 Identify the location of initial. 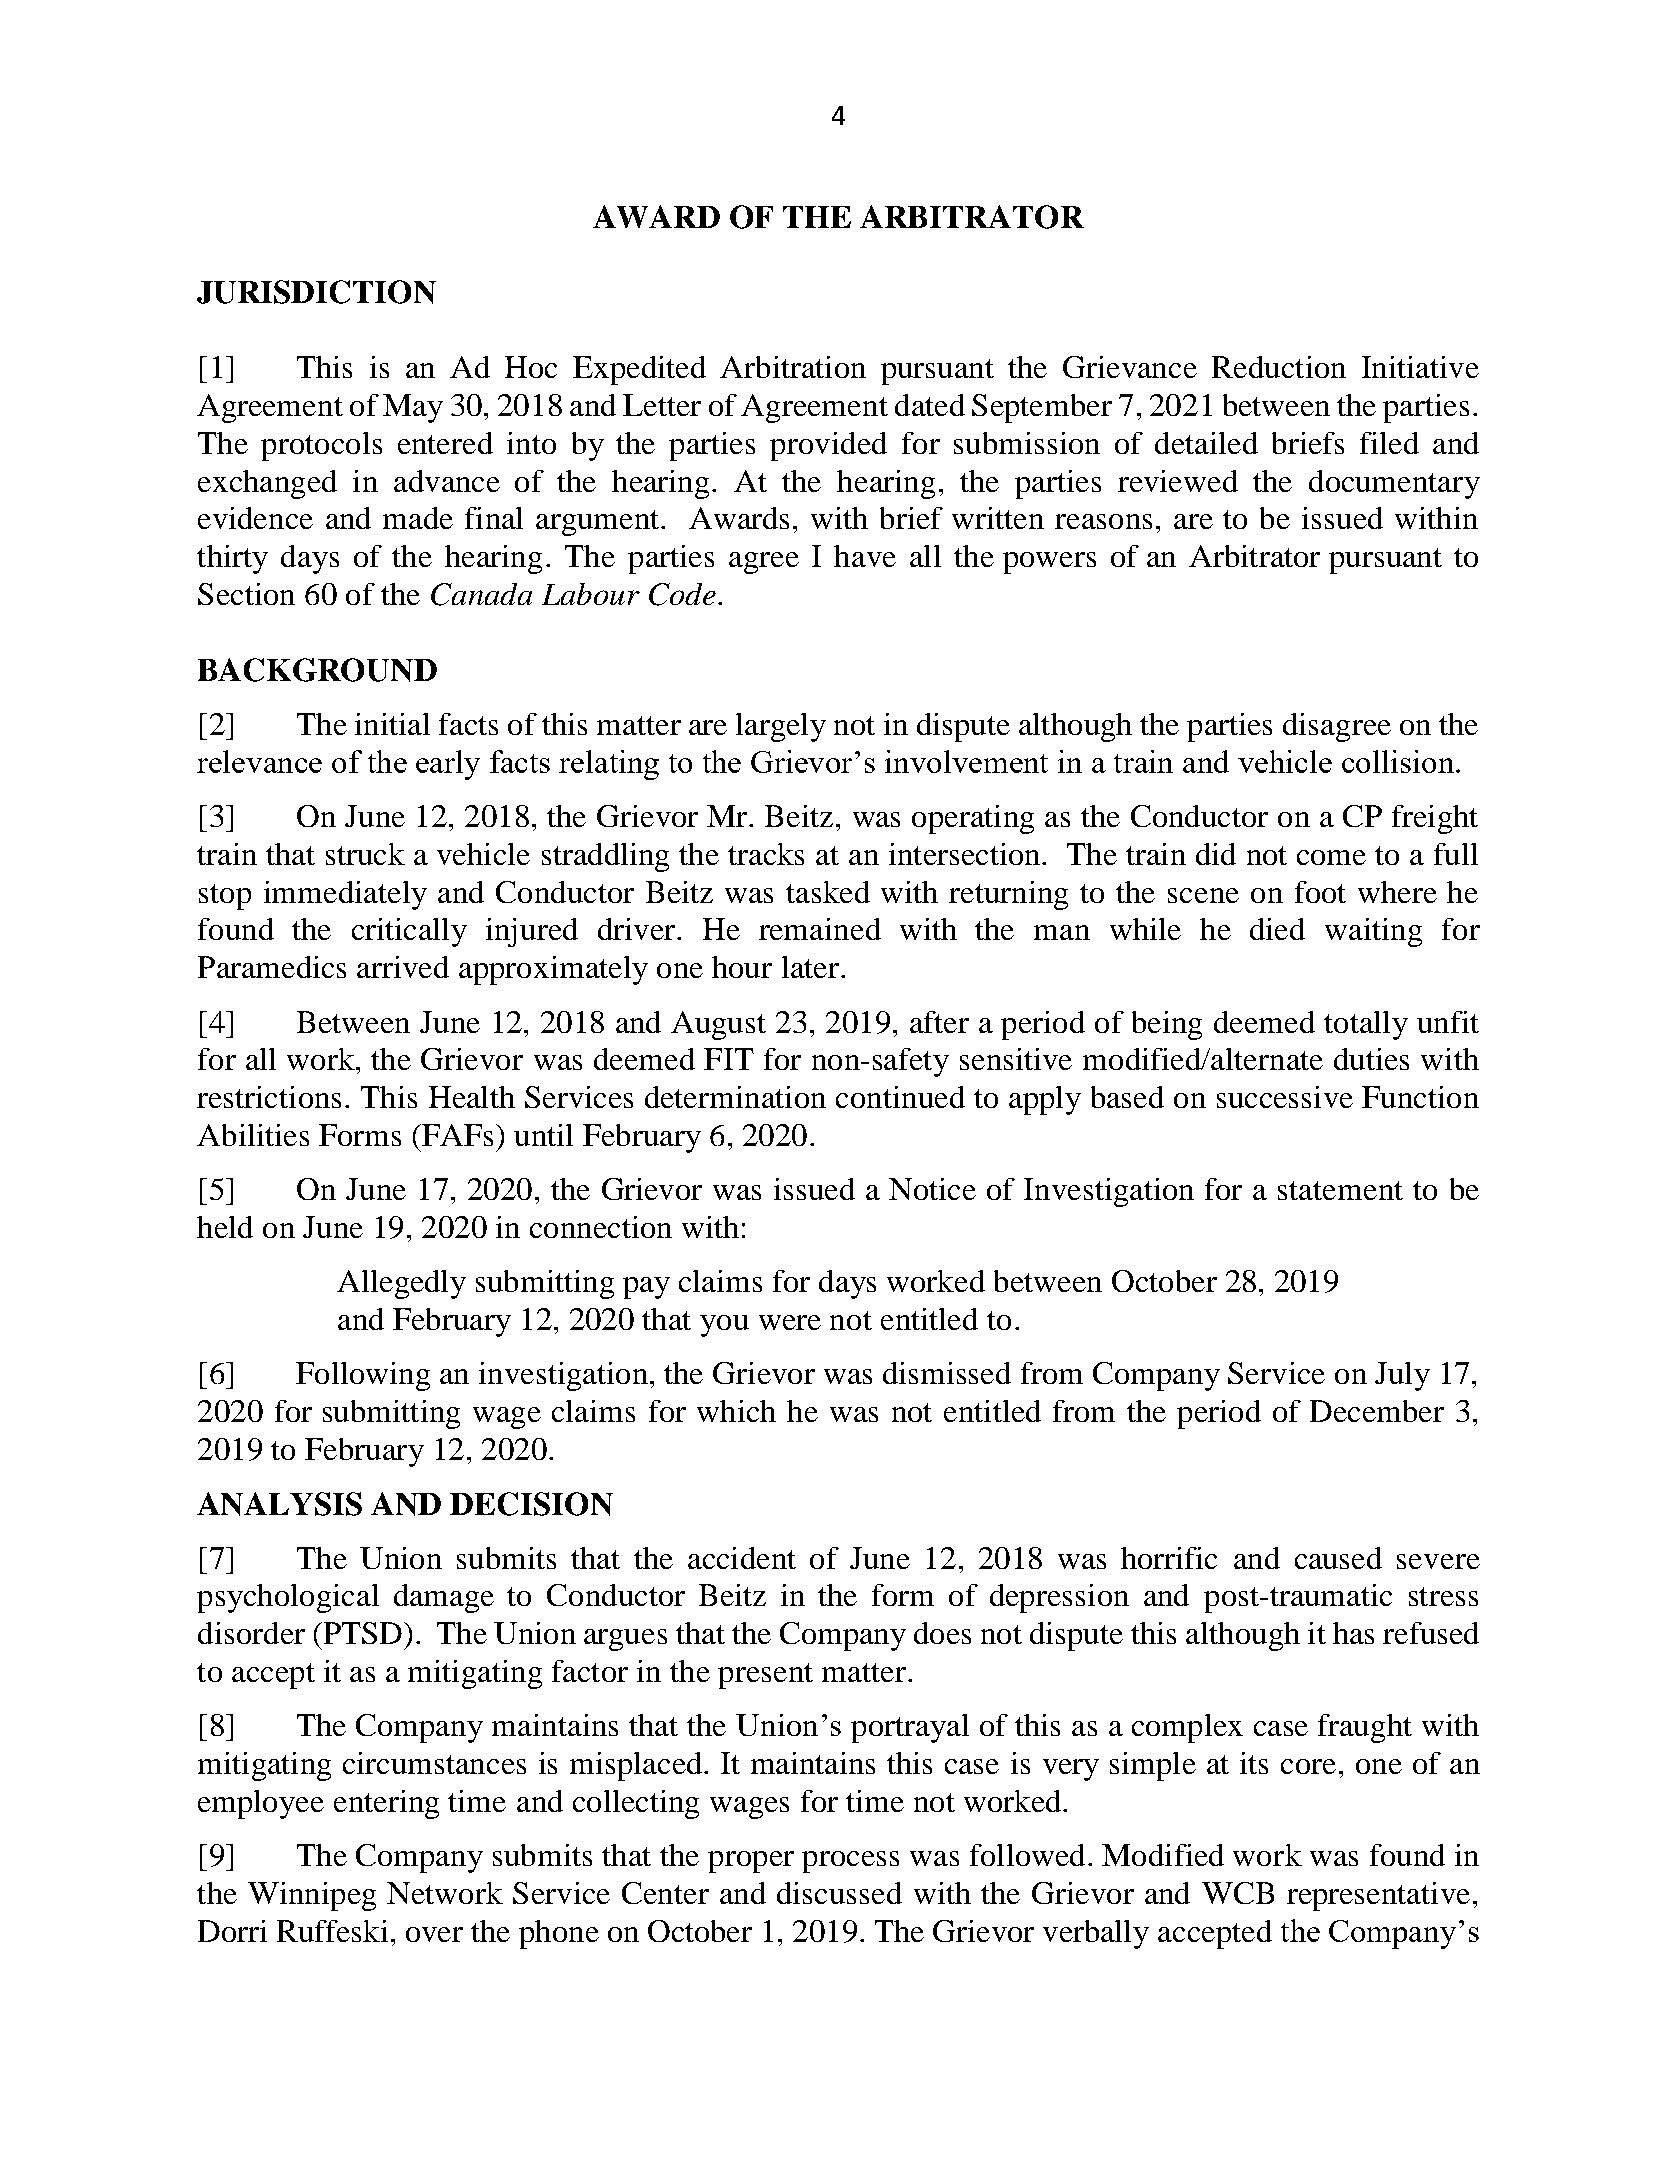
(392, 724).
